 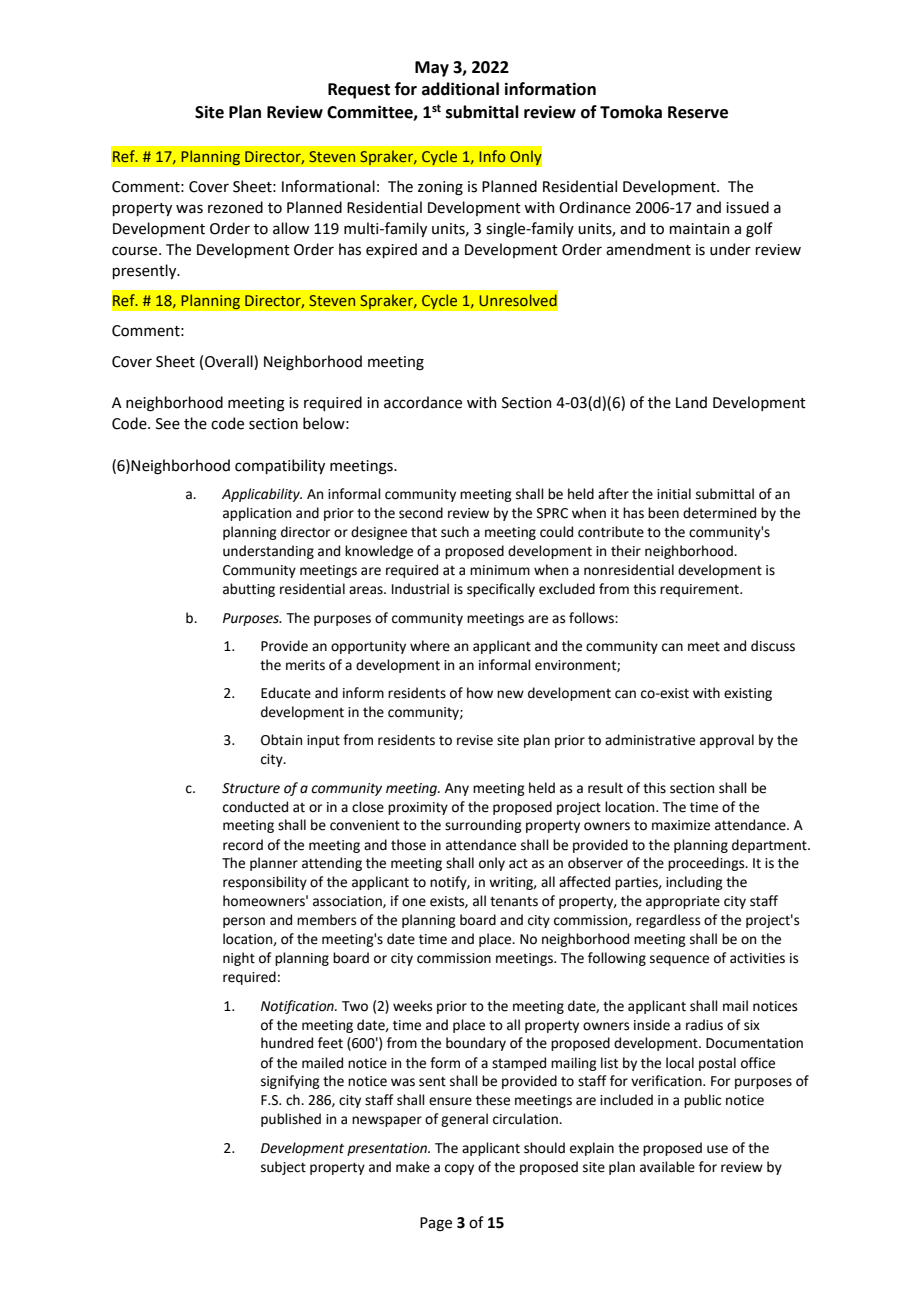 I want to click on requirement, so click(x=700, y=590).
